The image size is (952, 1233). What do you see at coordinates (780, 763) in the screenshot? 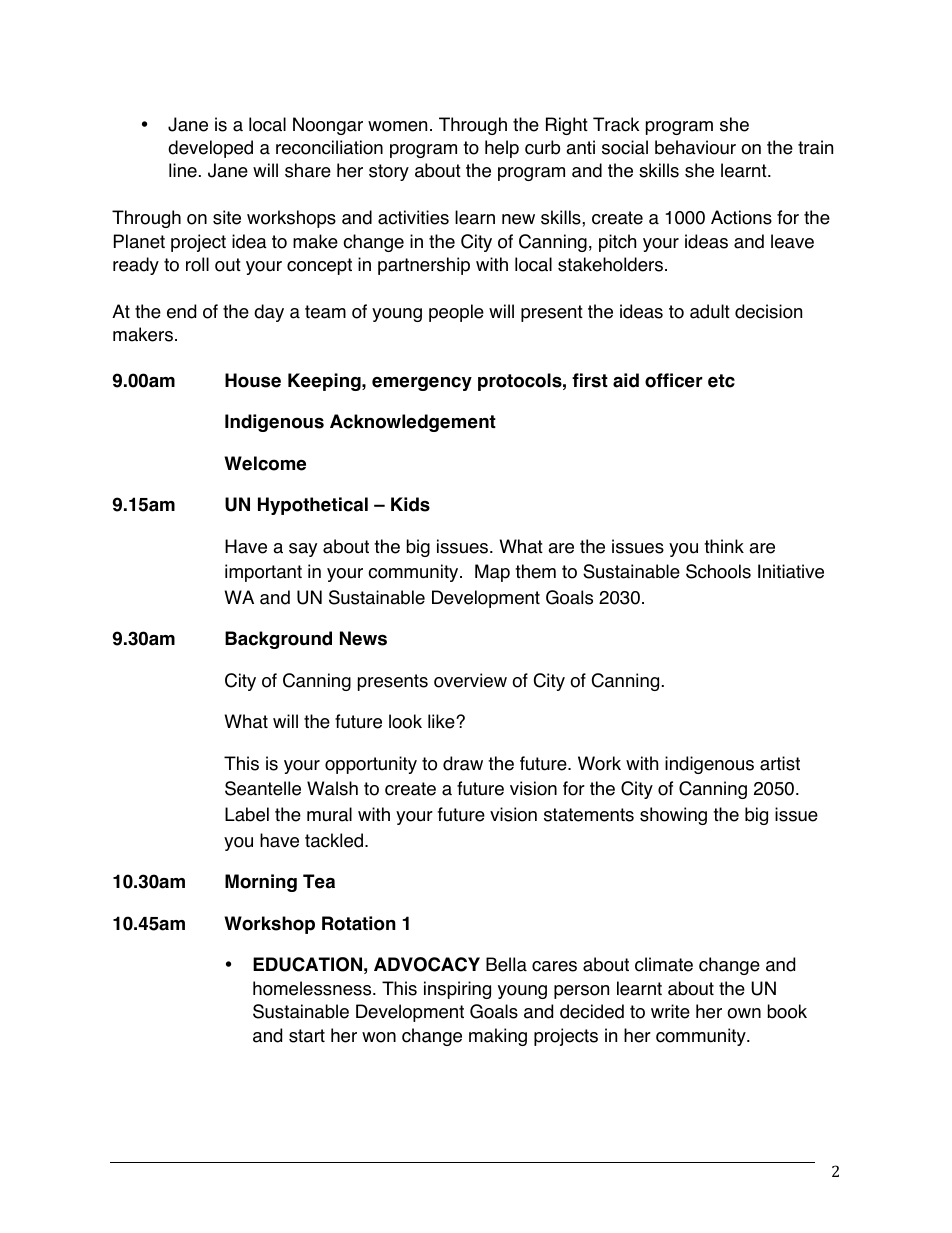
I see `artist` at bounding box center [780, 763].
